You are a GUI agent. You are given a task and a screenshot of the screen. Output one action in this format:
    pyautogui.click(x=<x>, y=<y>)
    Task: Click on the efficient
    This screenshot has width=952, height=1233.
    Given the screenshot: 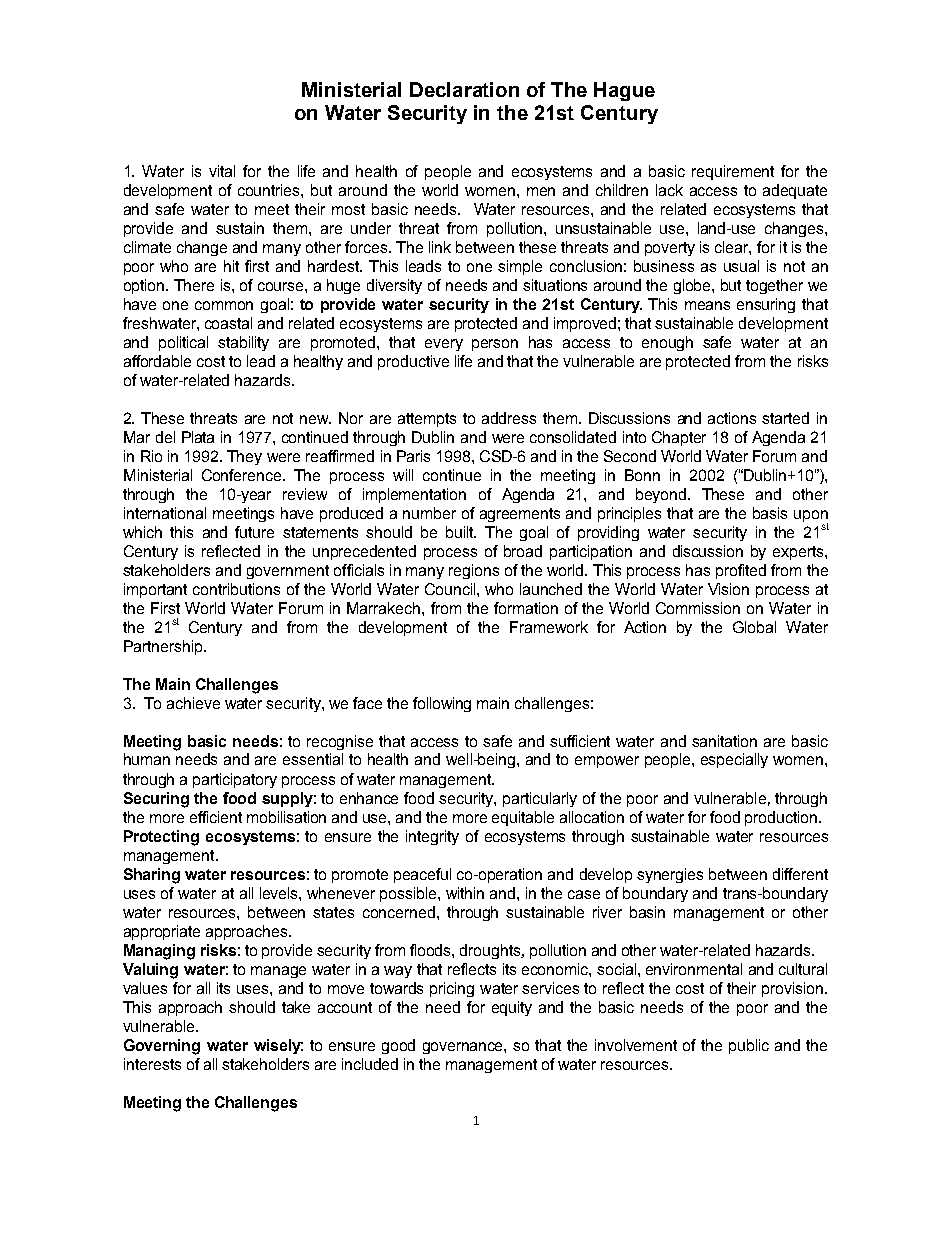 What is the action you would take?
    pyautogui.click(x=216, y=817)
